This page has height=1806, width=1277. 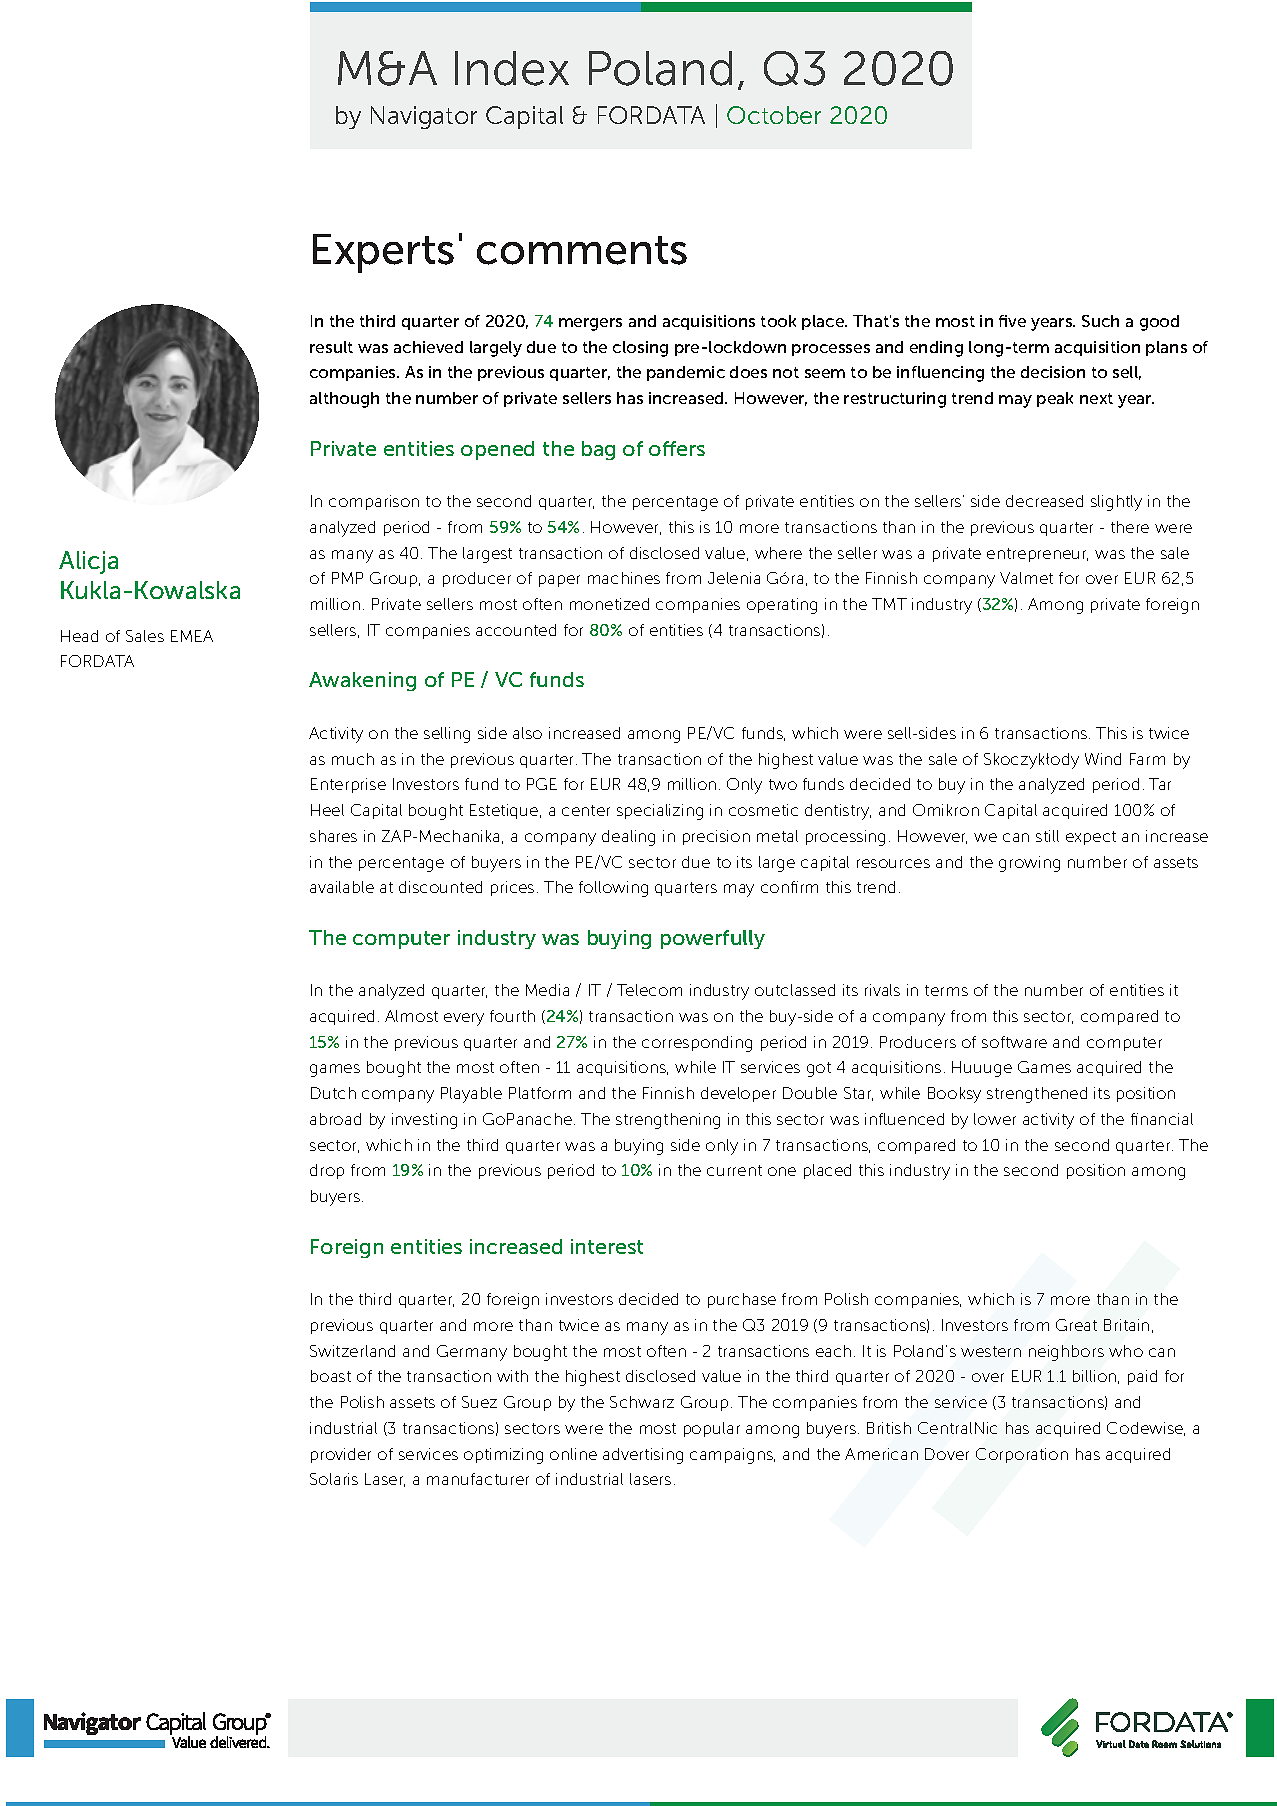 What do you see at coordinates (586, 810) in the page?
I see `center` at bounding box center [586, 810].
